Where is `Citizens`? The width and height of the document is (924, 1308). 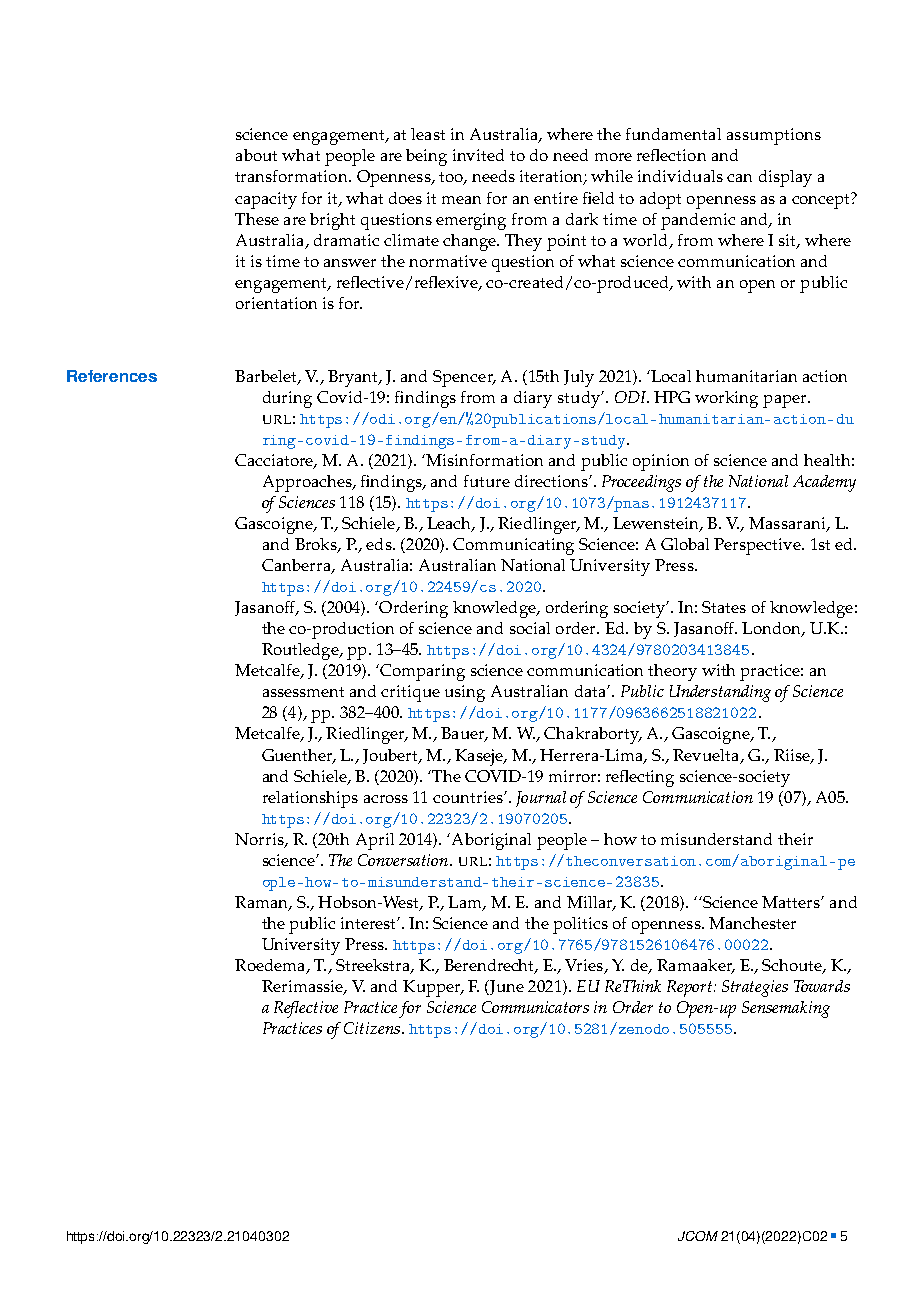 Citizens is located at coordinates (372, 1028).
